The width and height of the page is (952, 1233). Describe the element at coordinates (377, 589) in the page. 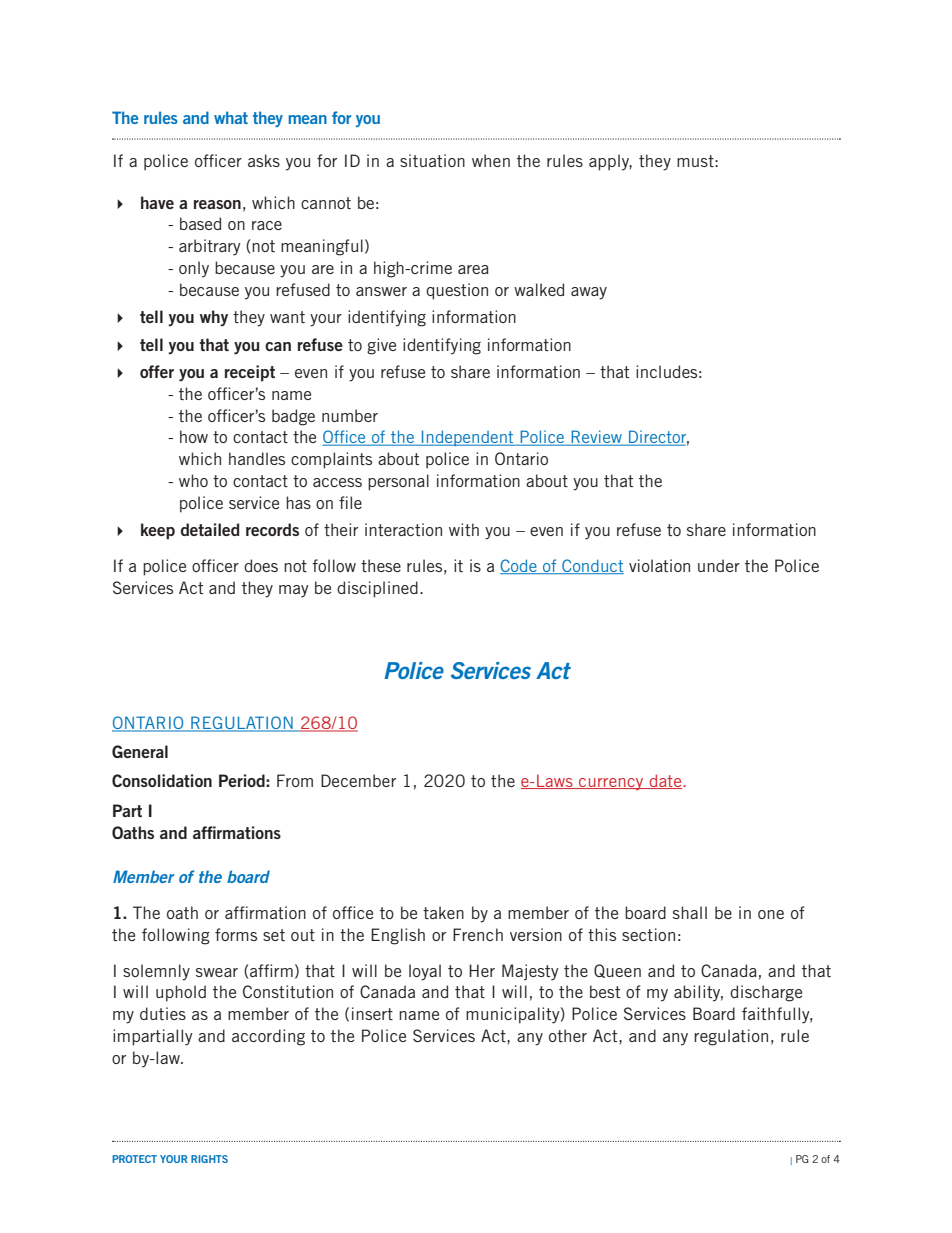

I see `disciplined` at that location.
